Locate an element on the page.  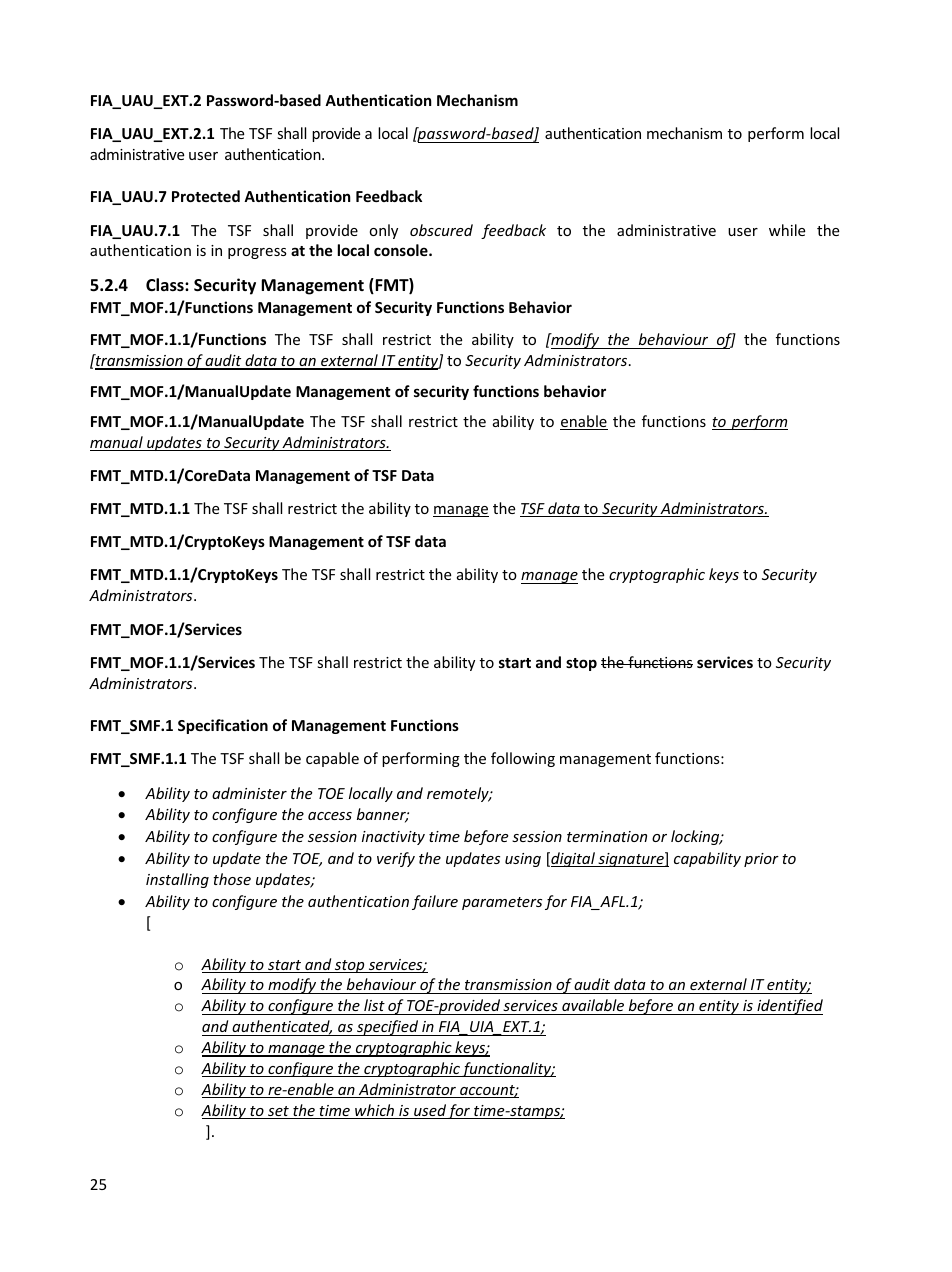
following is located at coordinates (523, 759).
